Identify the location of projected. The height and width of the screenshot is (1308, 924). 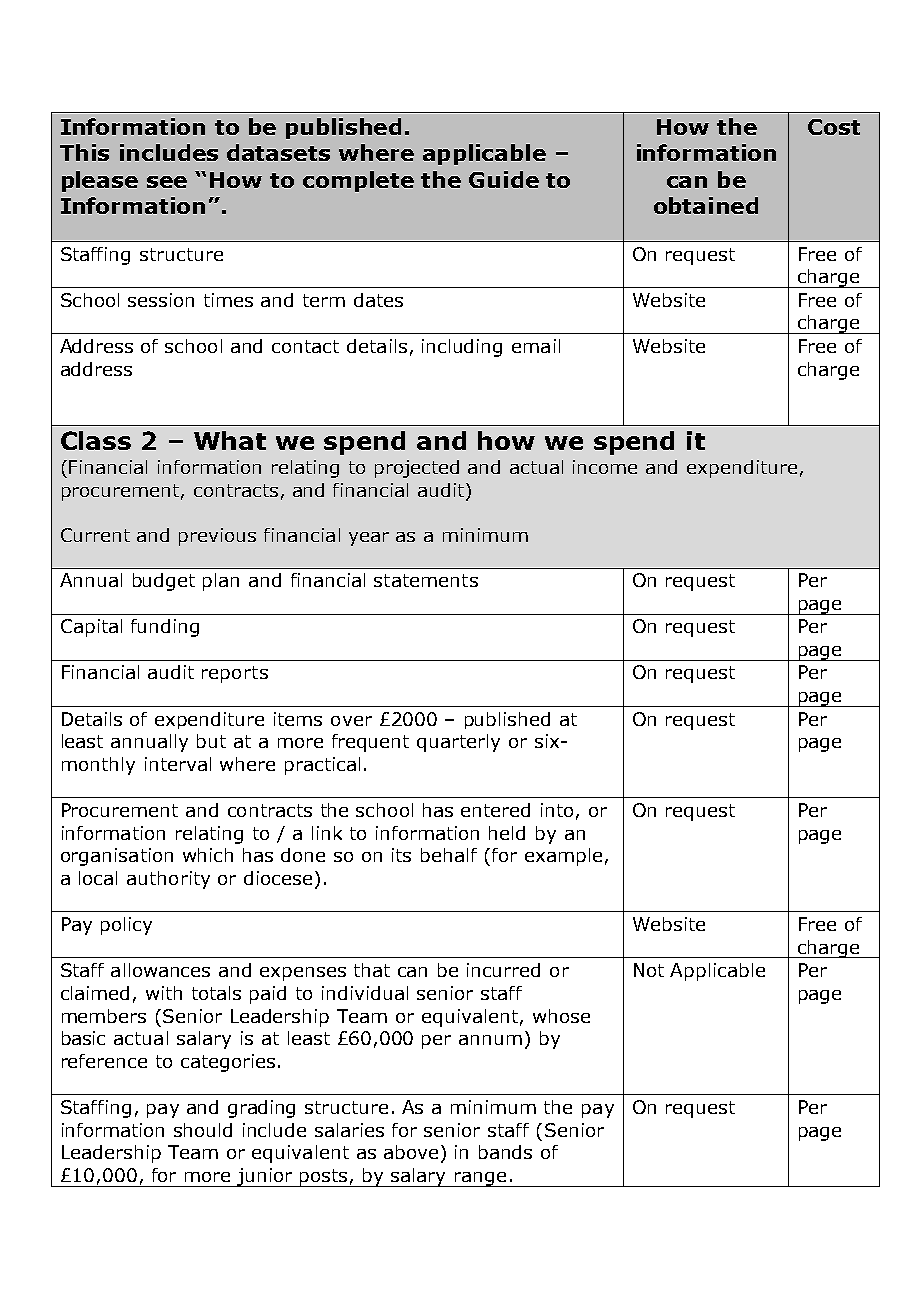
(417, 469).
